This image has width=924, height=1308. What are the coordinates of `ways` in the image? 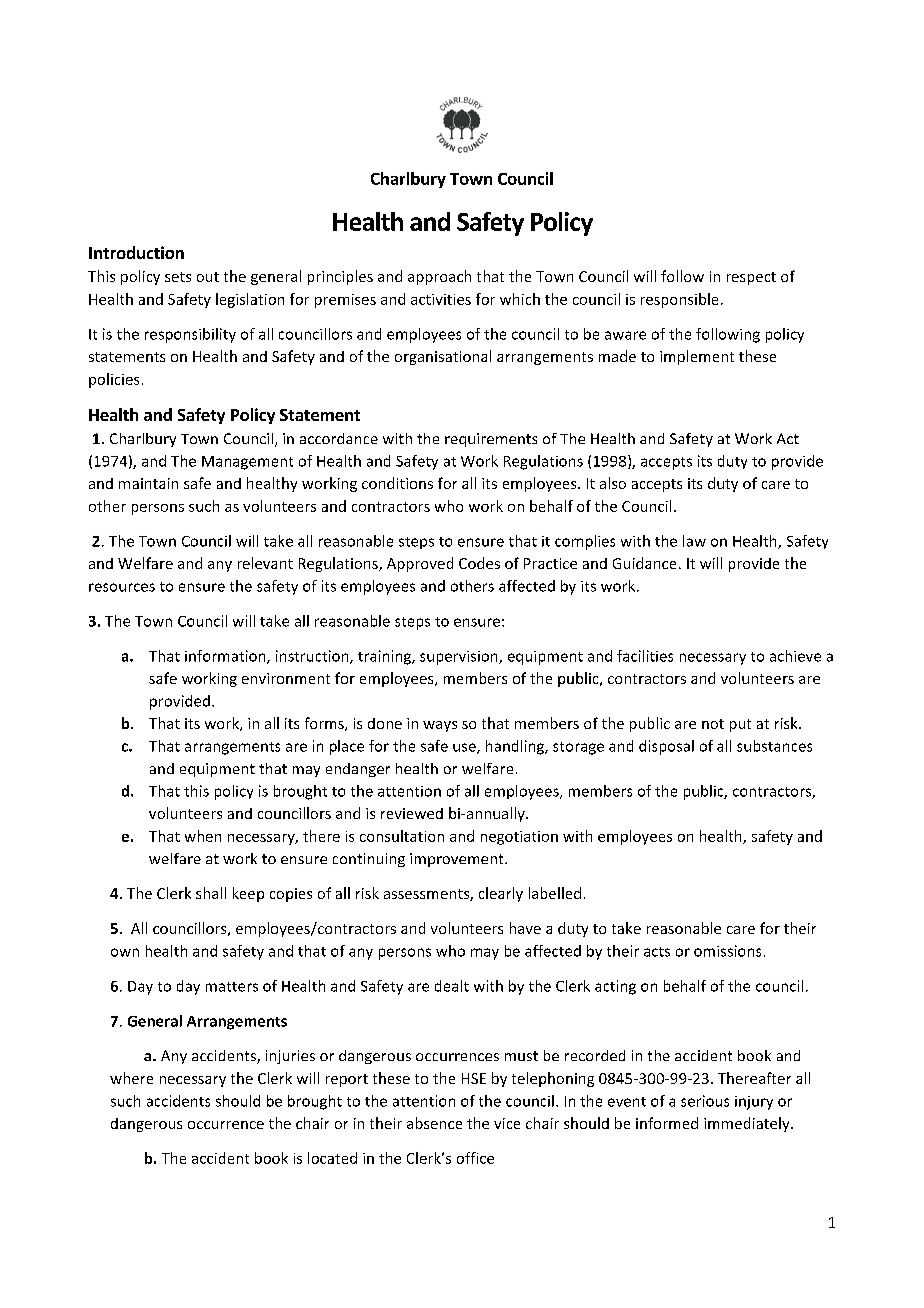 It's located at (440, 726).
